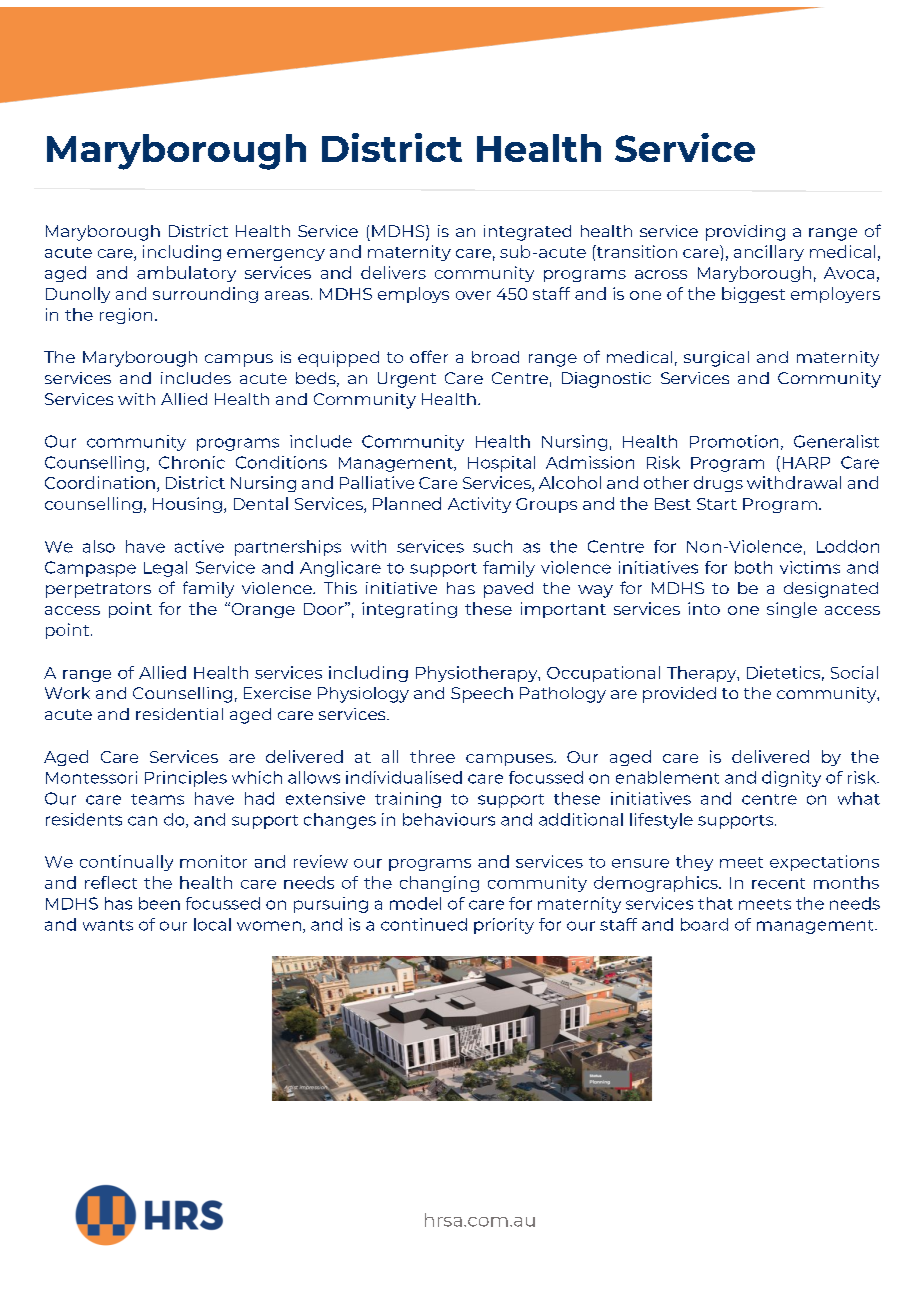  I want to click on Speech, so click(482, 695).
